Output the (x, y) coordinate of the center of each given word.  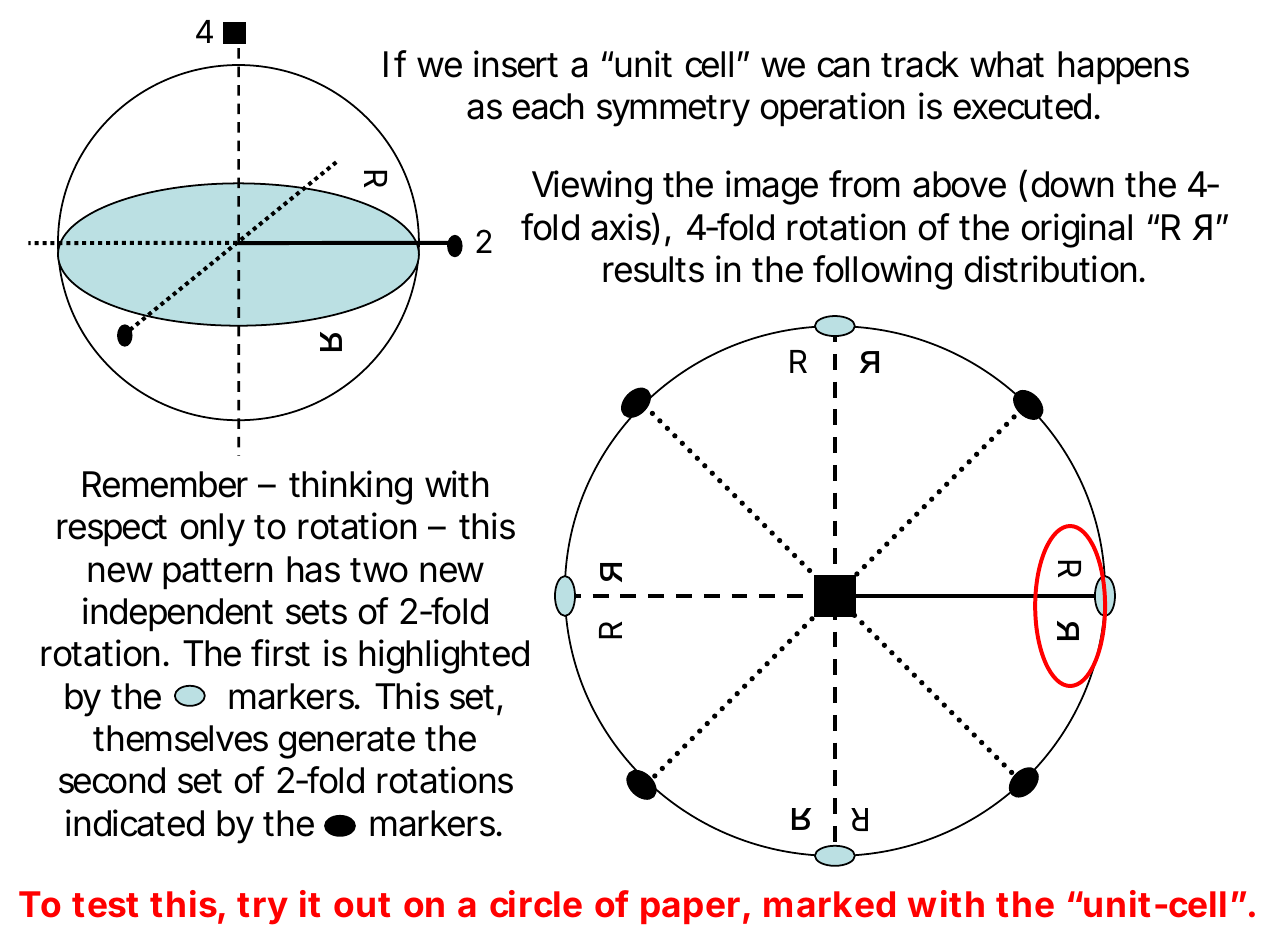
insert (516, 64)
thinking (350, 487)
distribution (1050, 269)
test (105, 905)
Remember (165, 484)
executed (1022, 106)
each (548, 106)
